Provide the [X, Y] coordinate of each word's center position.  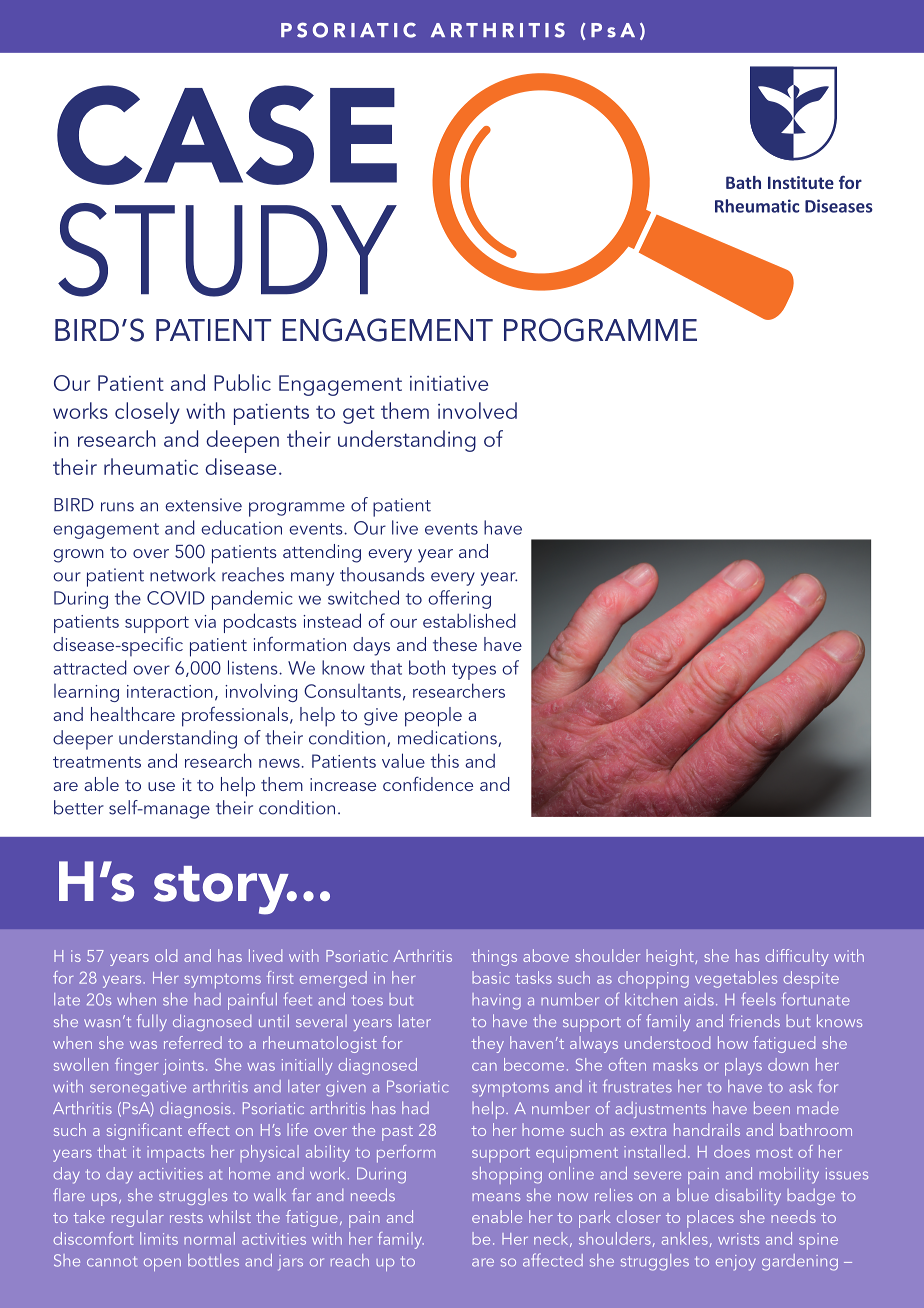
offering [459, 599]
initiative [449, 383]
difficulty [797, 957]
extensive [203, 505]
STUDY [227, 250]
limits [159, 1238]
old [166, 955]
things [494, 957]
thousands [382, 574]
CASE [227, 135]
